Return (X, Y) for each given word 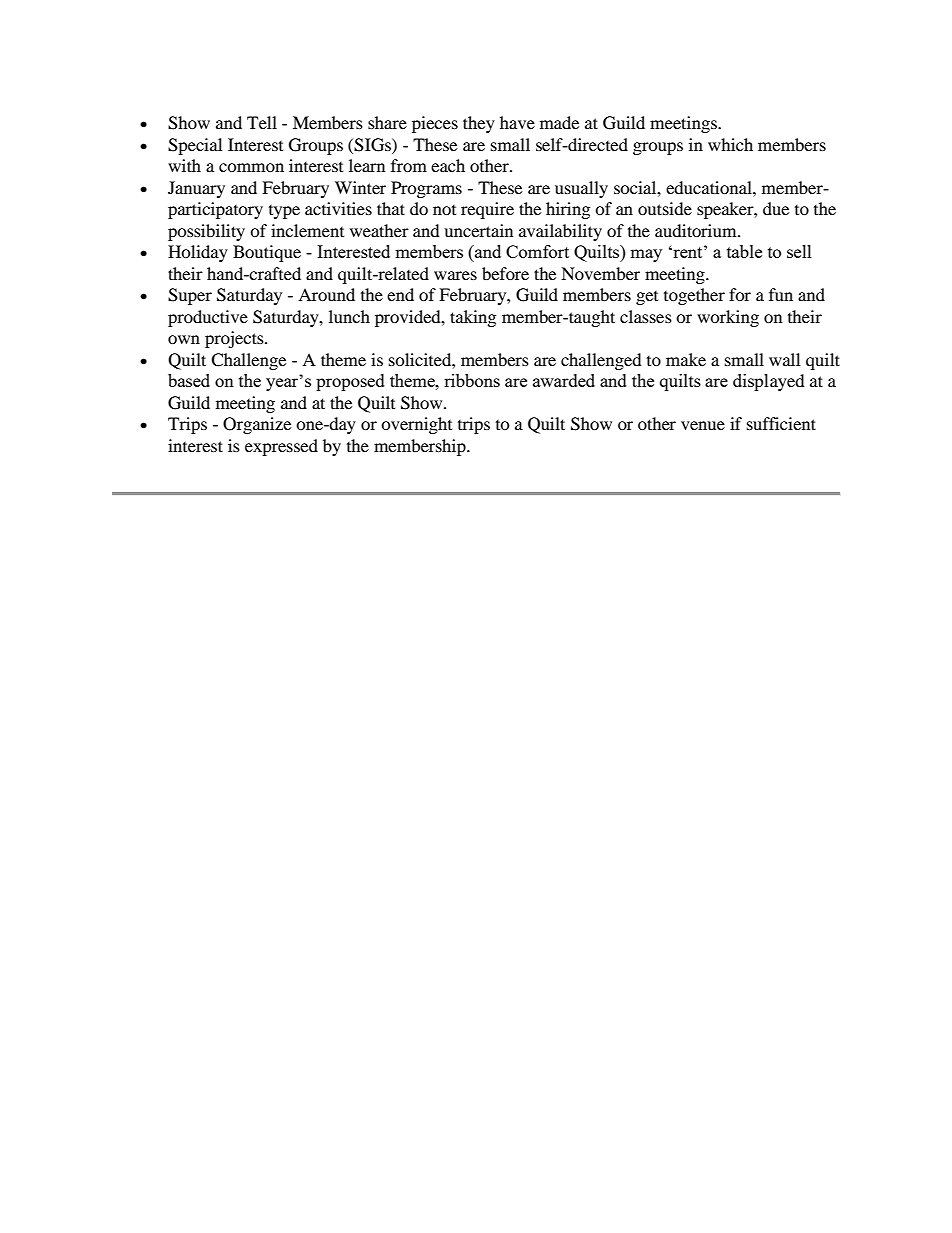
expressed (281, 447)
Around (326, 294)
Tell (262, 122)
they (479, 124)
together (694, 296)
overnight (416, 425)
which (730, 144)
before (505, 273)
